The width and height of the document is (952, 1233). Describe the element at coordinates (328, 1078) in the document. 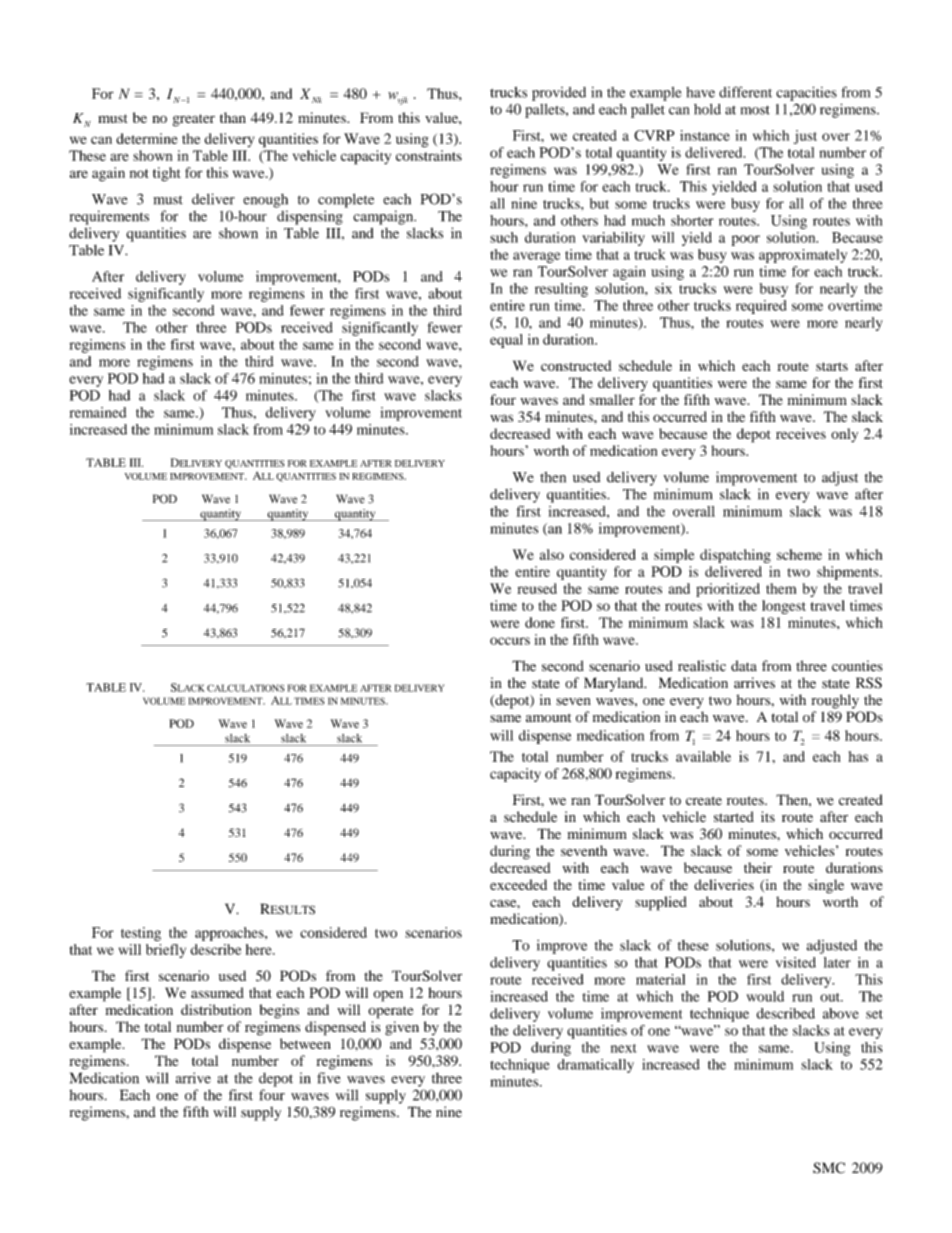

I see `five` at that location.
